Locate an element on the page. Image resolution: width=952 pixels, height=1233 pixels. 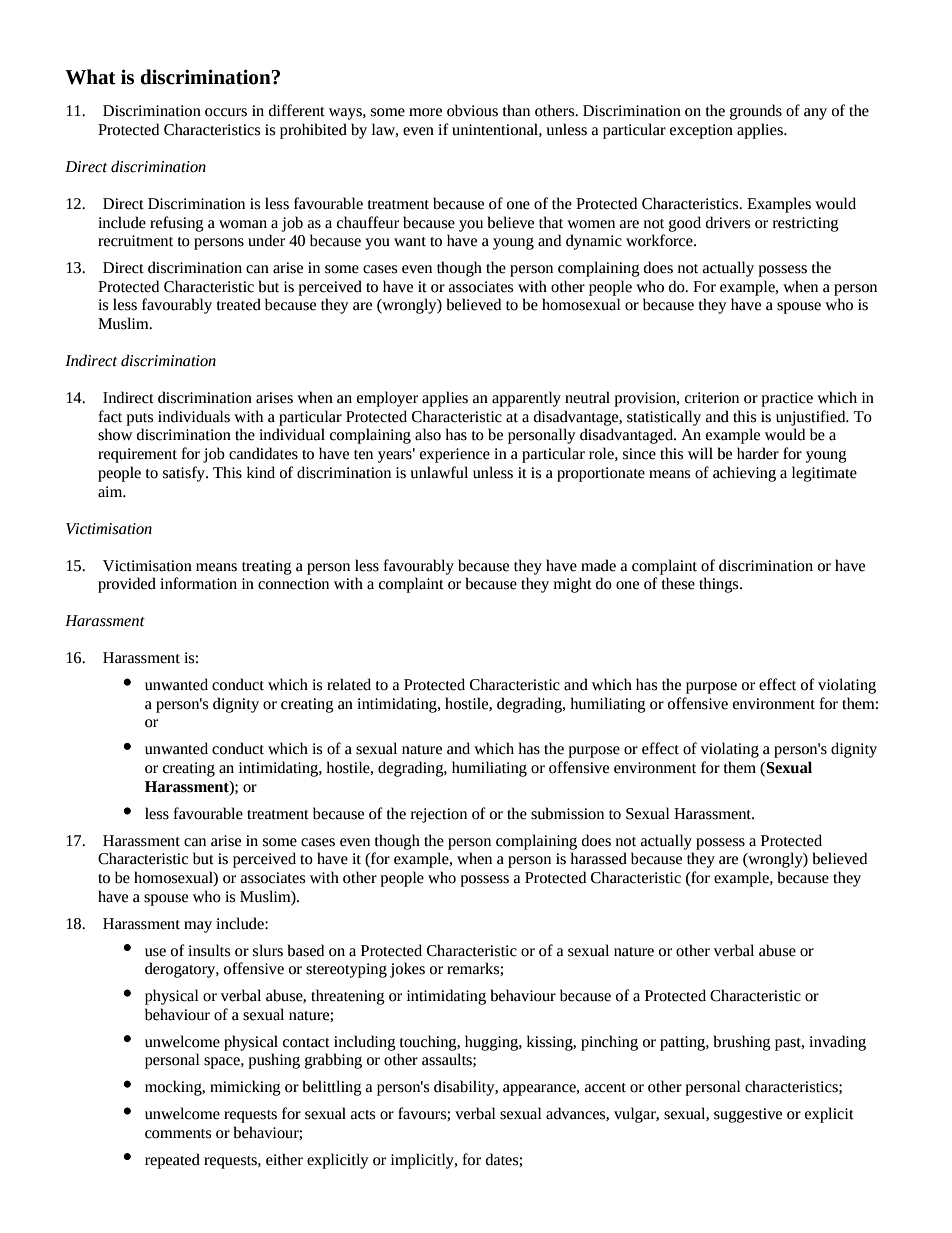
grounds is located at coordinates (756, 112).
